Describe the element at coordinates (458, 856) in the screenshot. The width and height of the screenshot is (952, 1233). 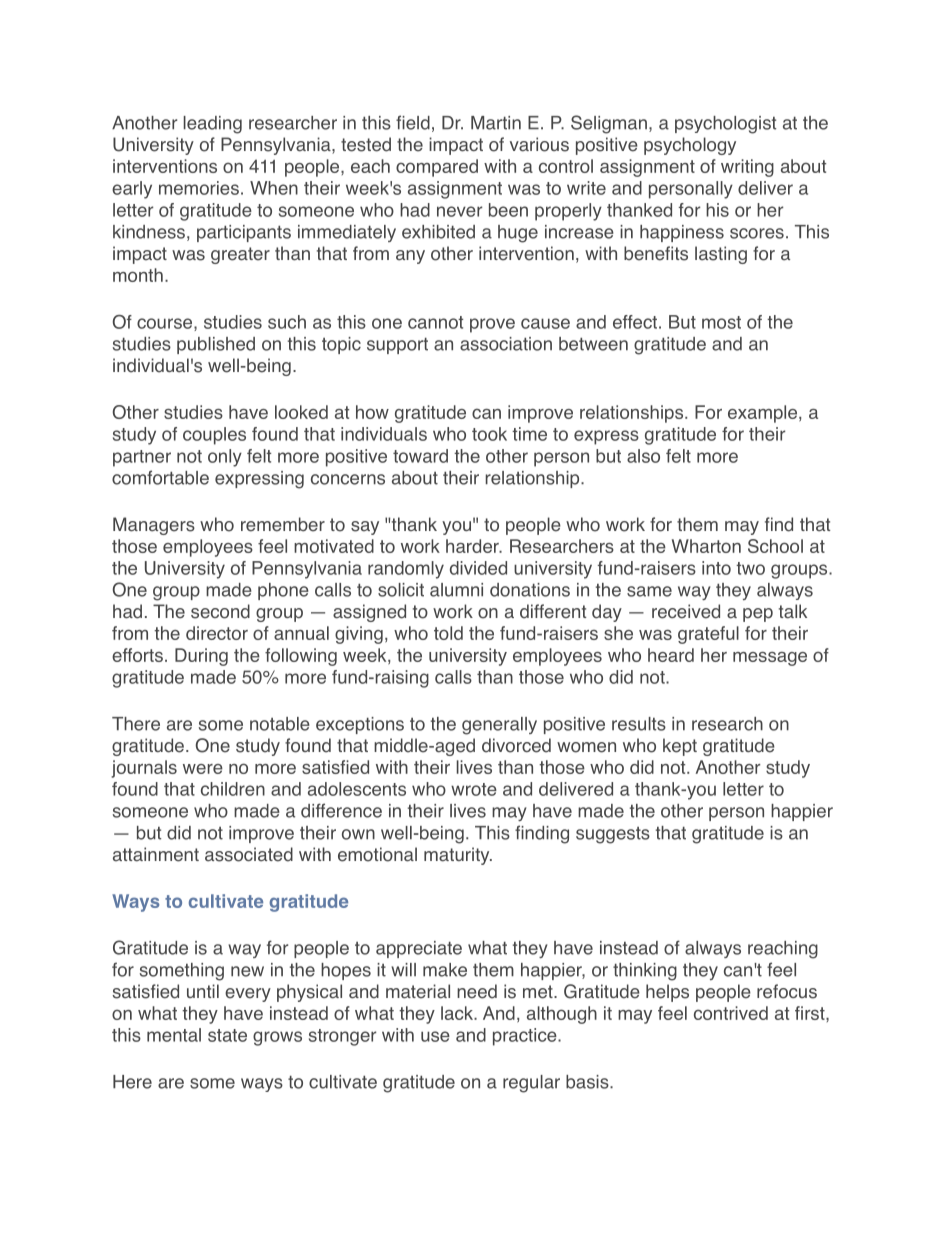
I see `maturity` at that location.
